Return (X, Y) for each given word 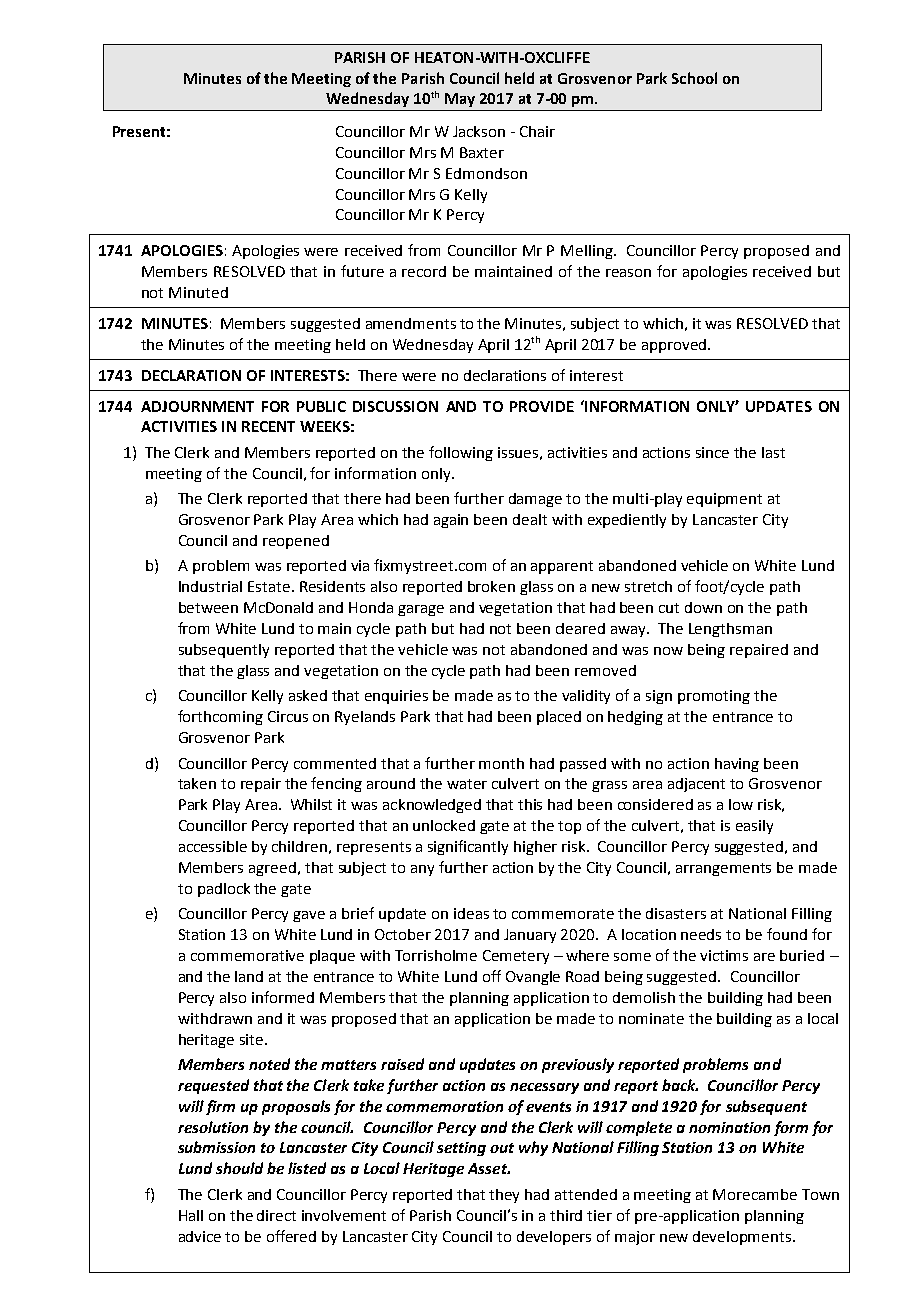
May (460, 100)
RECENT (268, 426)
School (694, 78)
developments (743, 1238)
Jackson (479, 131)
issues (518, 452)
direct (276, 1215)
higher (535, 848)
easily (754, 827)
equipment (724, 500)
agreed (272, 869)
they (504, 1196)
